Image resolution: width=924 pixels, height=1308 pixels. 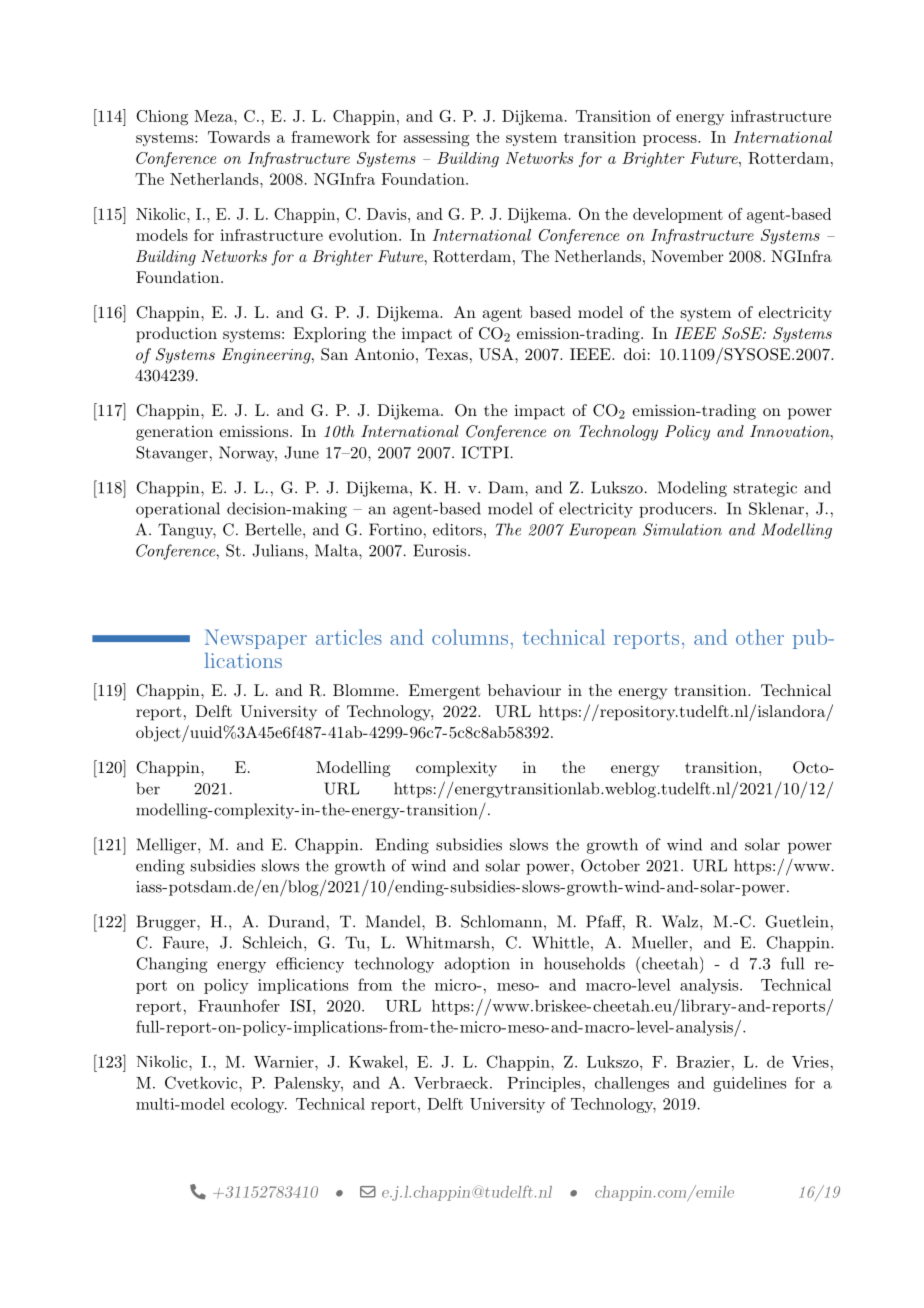 I want to click on Walz, so click(x=680, y=921).
